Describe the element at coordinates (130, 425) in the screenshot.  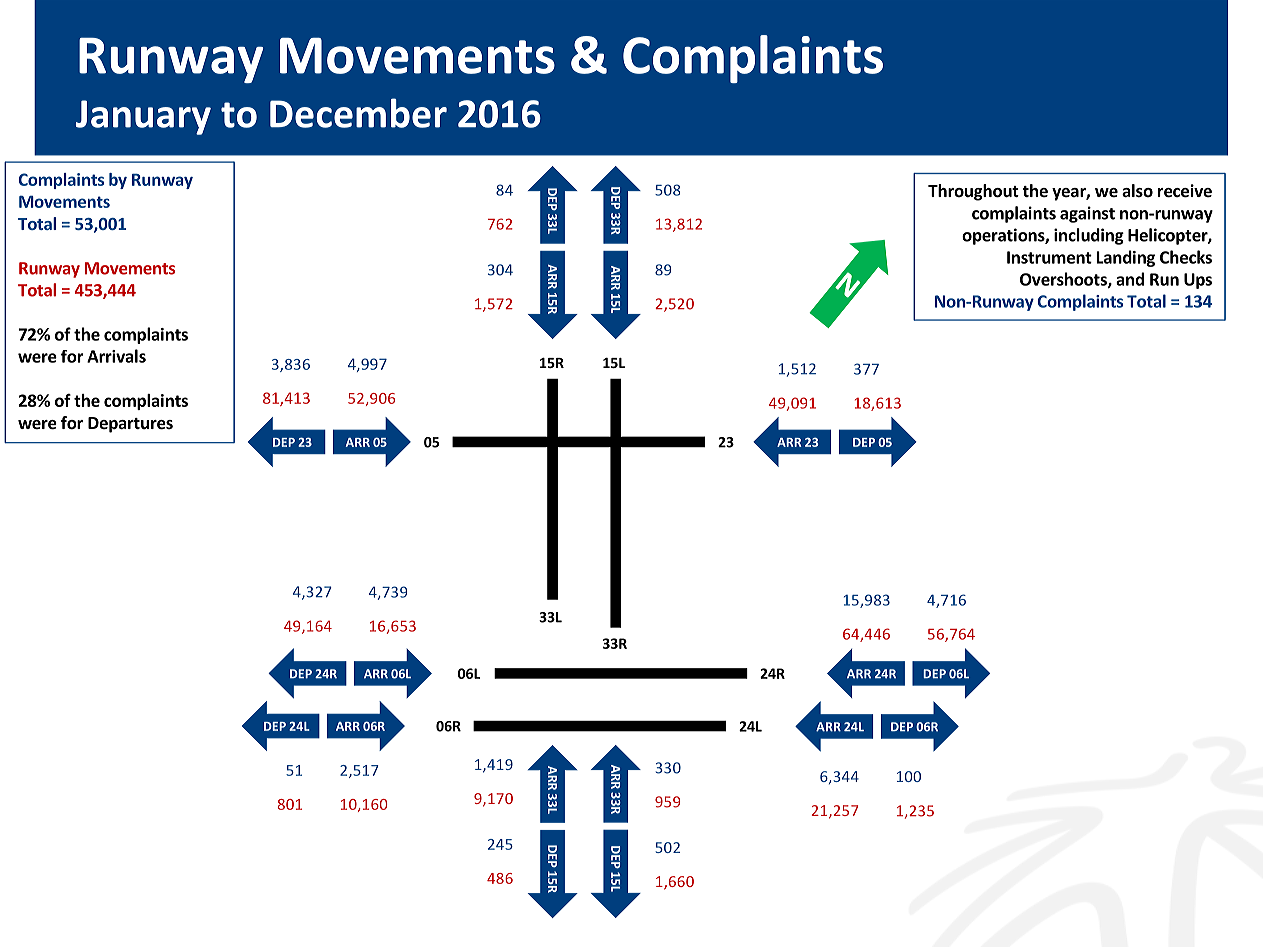
I see `Departures` at that location.
